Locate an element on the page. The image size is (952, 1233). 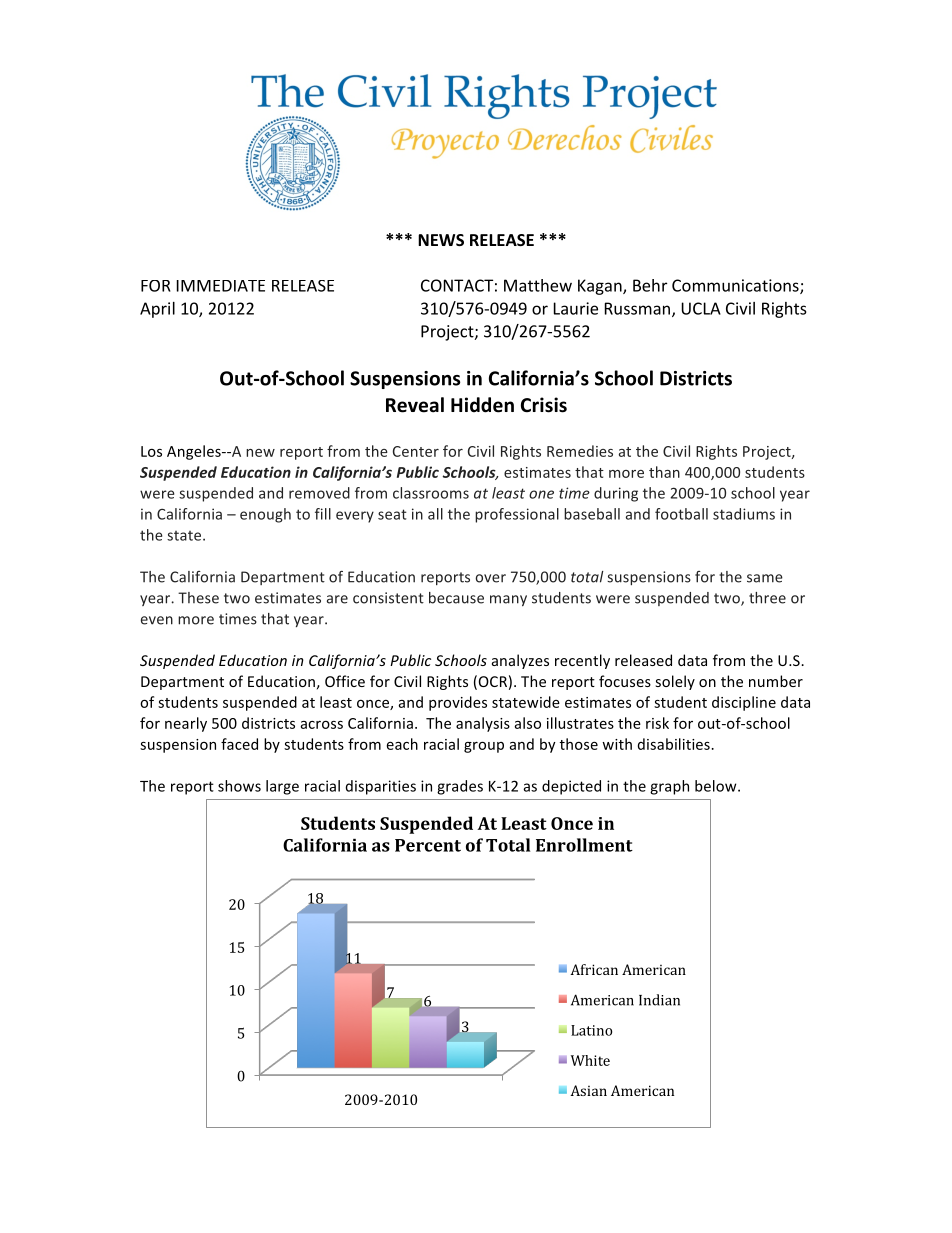
solely is located at coordinates (675, 682).
